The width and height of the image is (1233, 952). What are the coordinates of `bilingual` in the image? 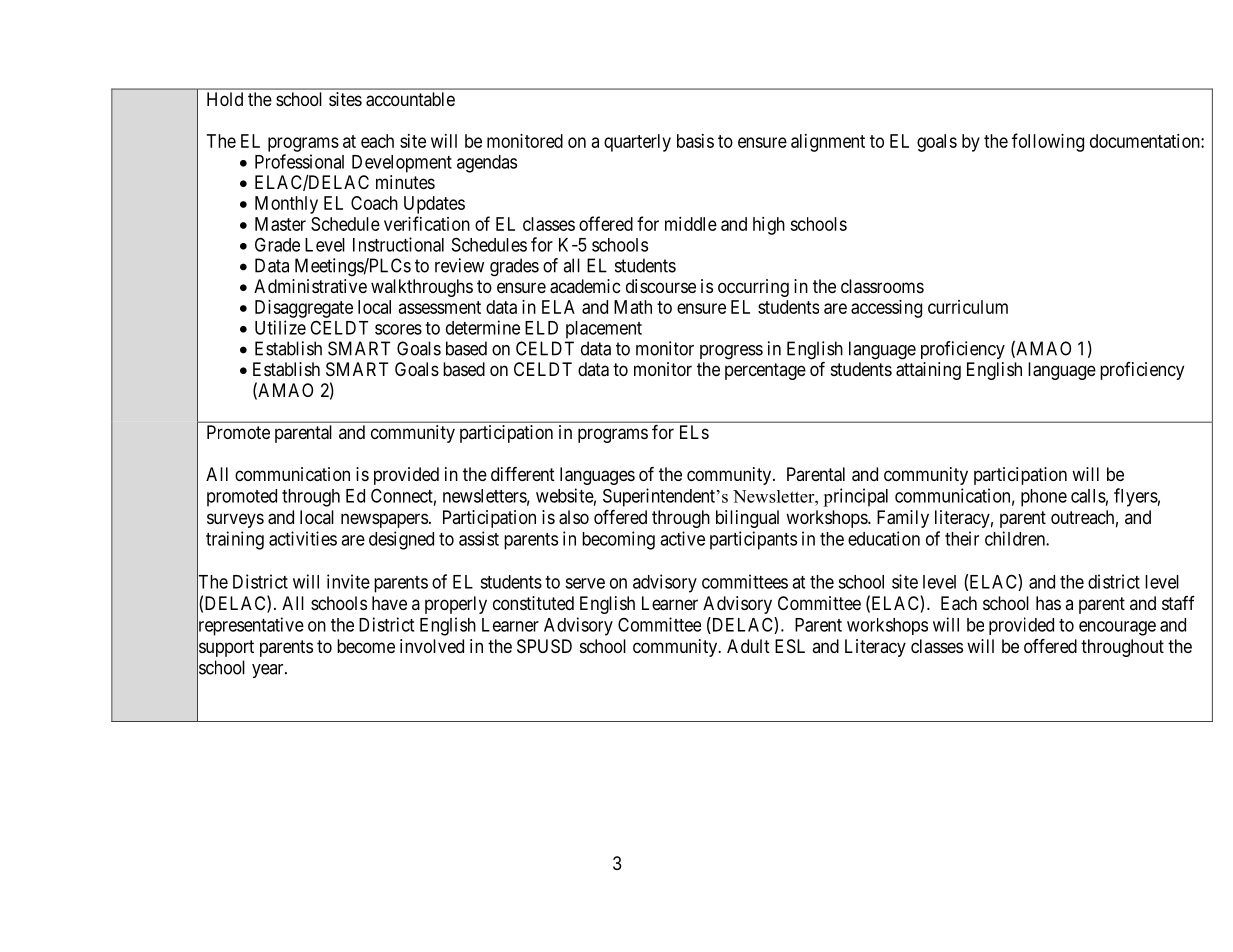 It's located at (747, 519).
